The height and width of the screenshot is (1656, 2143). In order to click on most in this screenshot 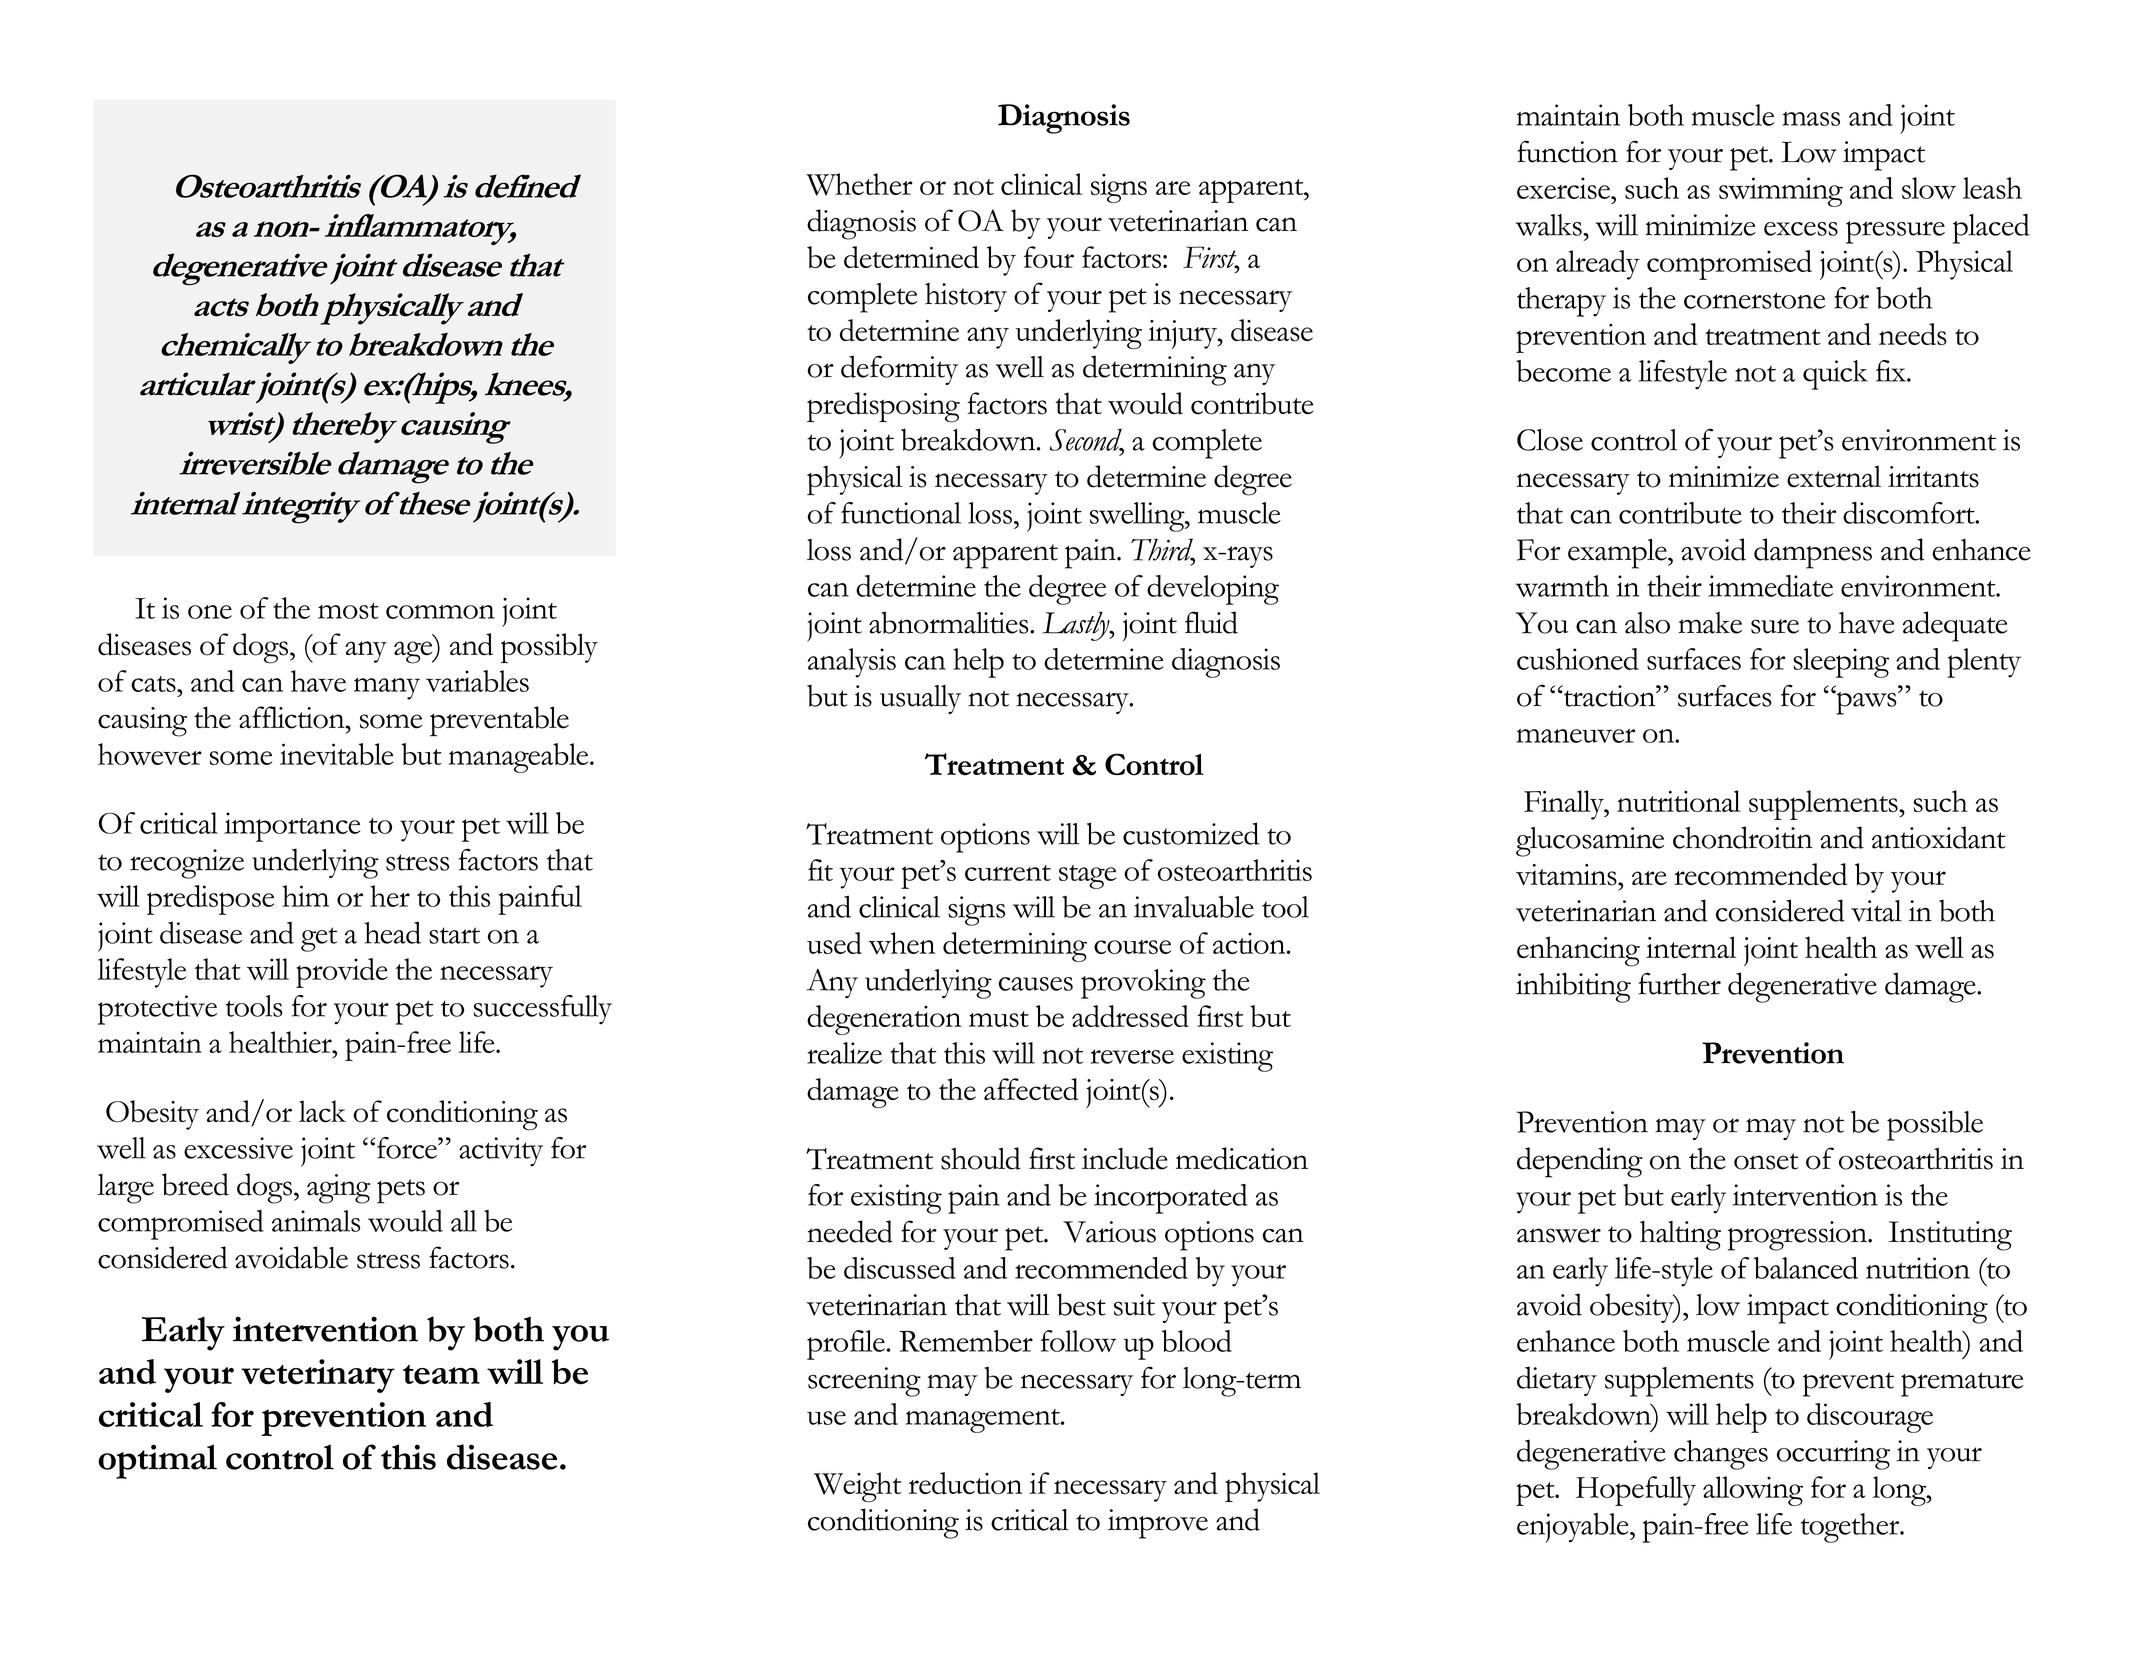, I will do `click(348, 611)`.
